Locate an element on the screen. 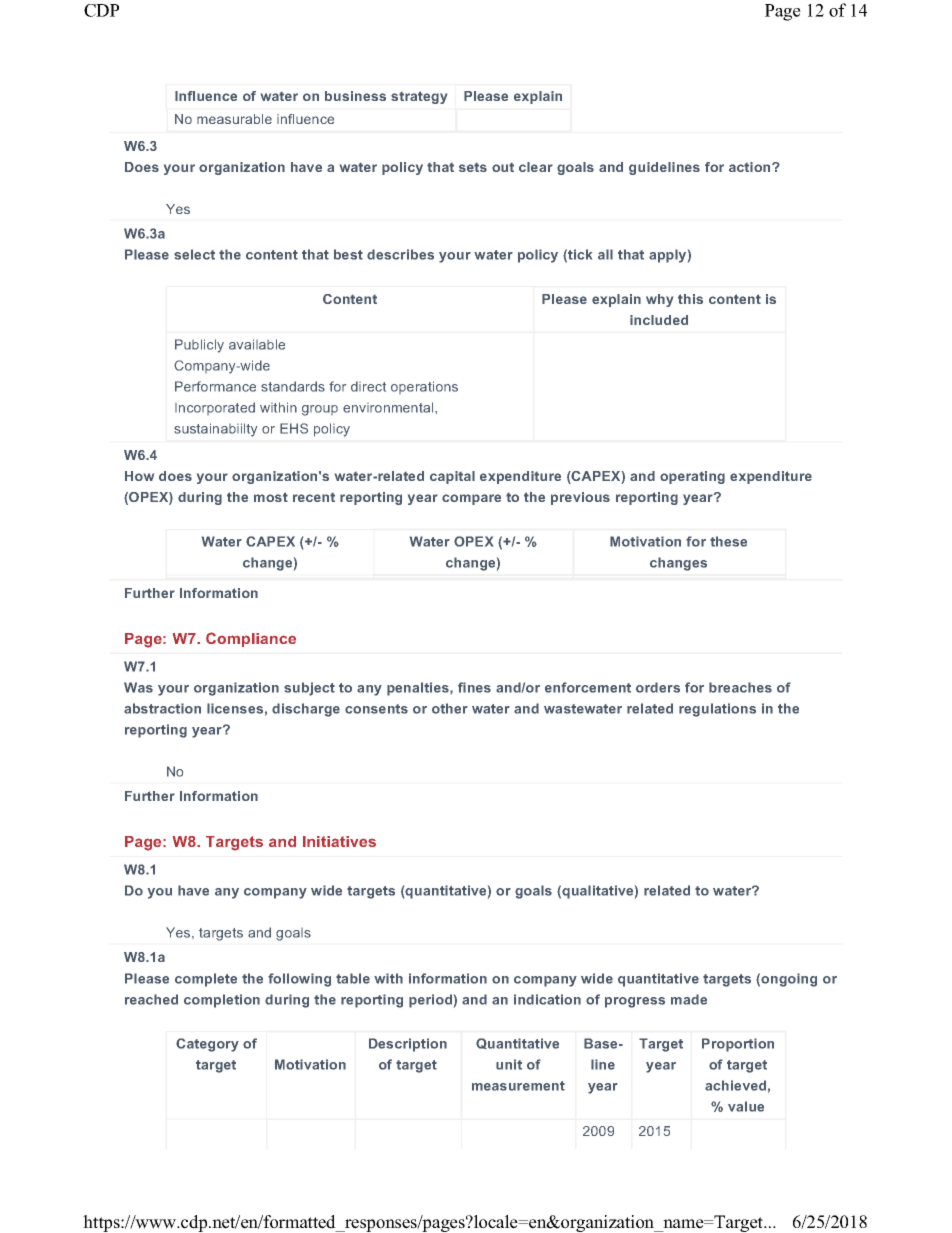 This screenshot has height=1233, width=952. sets is located at coordinates (473, 167).
